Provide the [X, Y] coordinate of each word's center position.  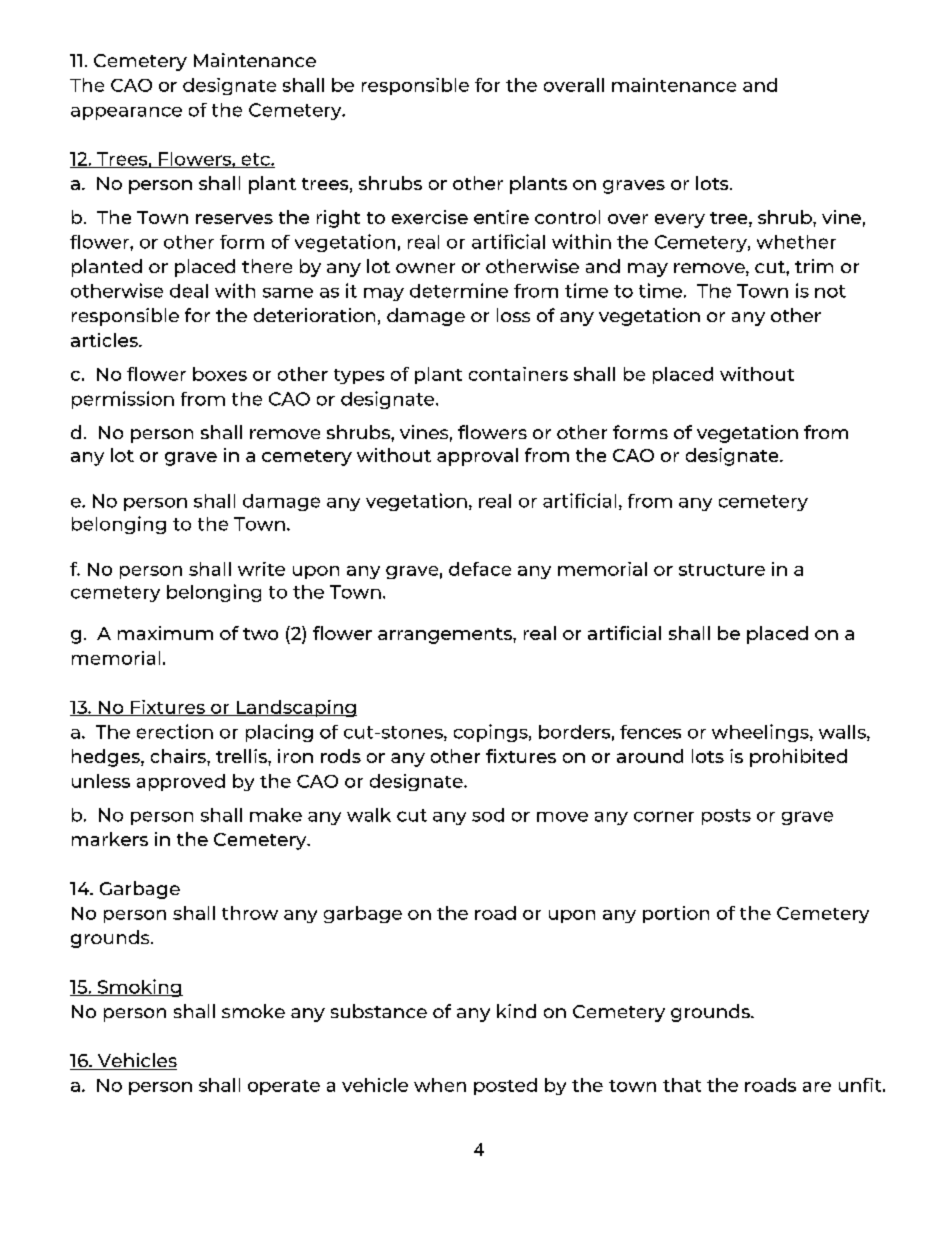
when [440, 1085]
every [680, 221]
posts [726, 817]
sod [488, 815]
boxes [220, 374]
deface [480, 569]
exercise [430, 217]
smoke [253, 1011]
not [830, 291]
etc [255, 160]
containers [518, 374]
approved [181, 782]
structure [722, 570]
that [682, 1085]
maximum [165, 633]
